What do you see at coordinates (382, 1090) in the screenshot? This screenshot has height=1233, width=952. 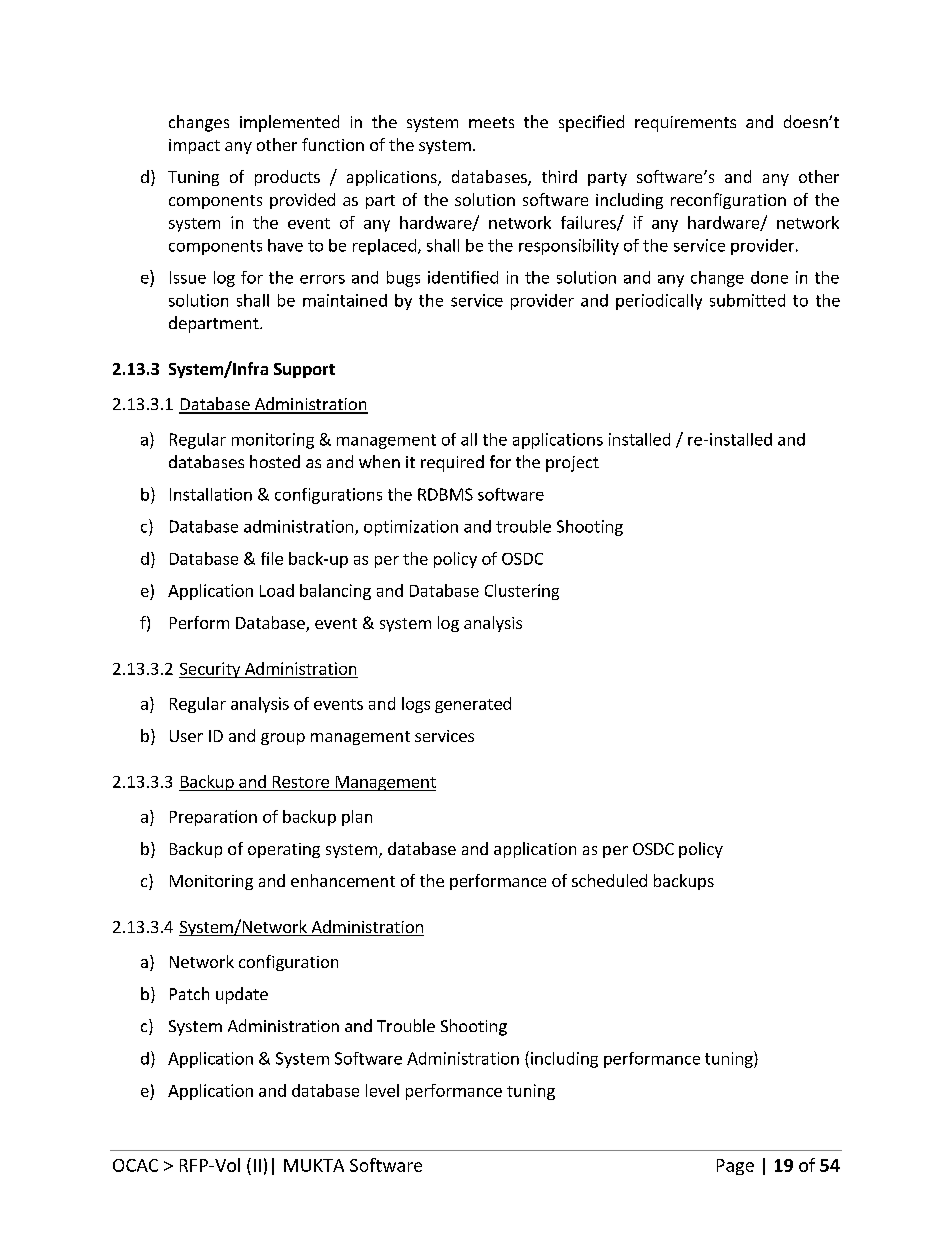 I see `level` at bounding box center [382, 1090].
